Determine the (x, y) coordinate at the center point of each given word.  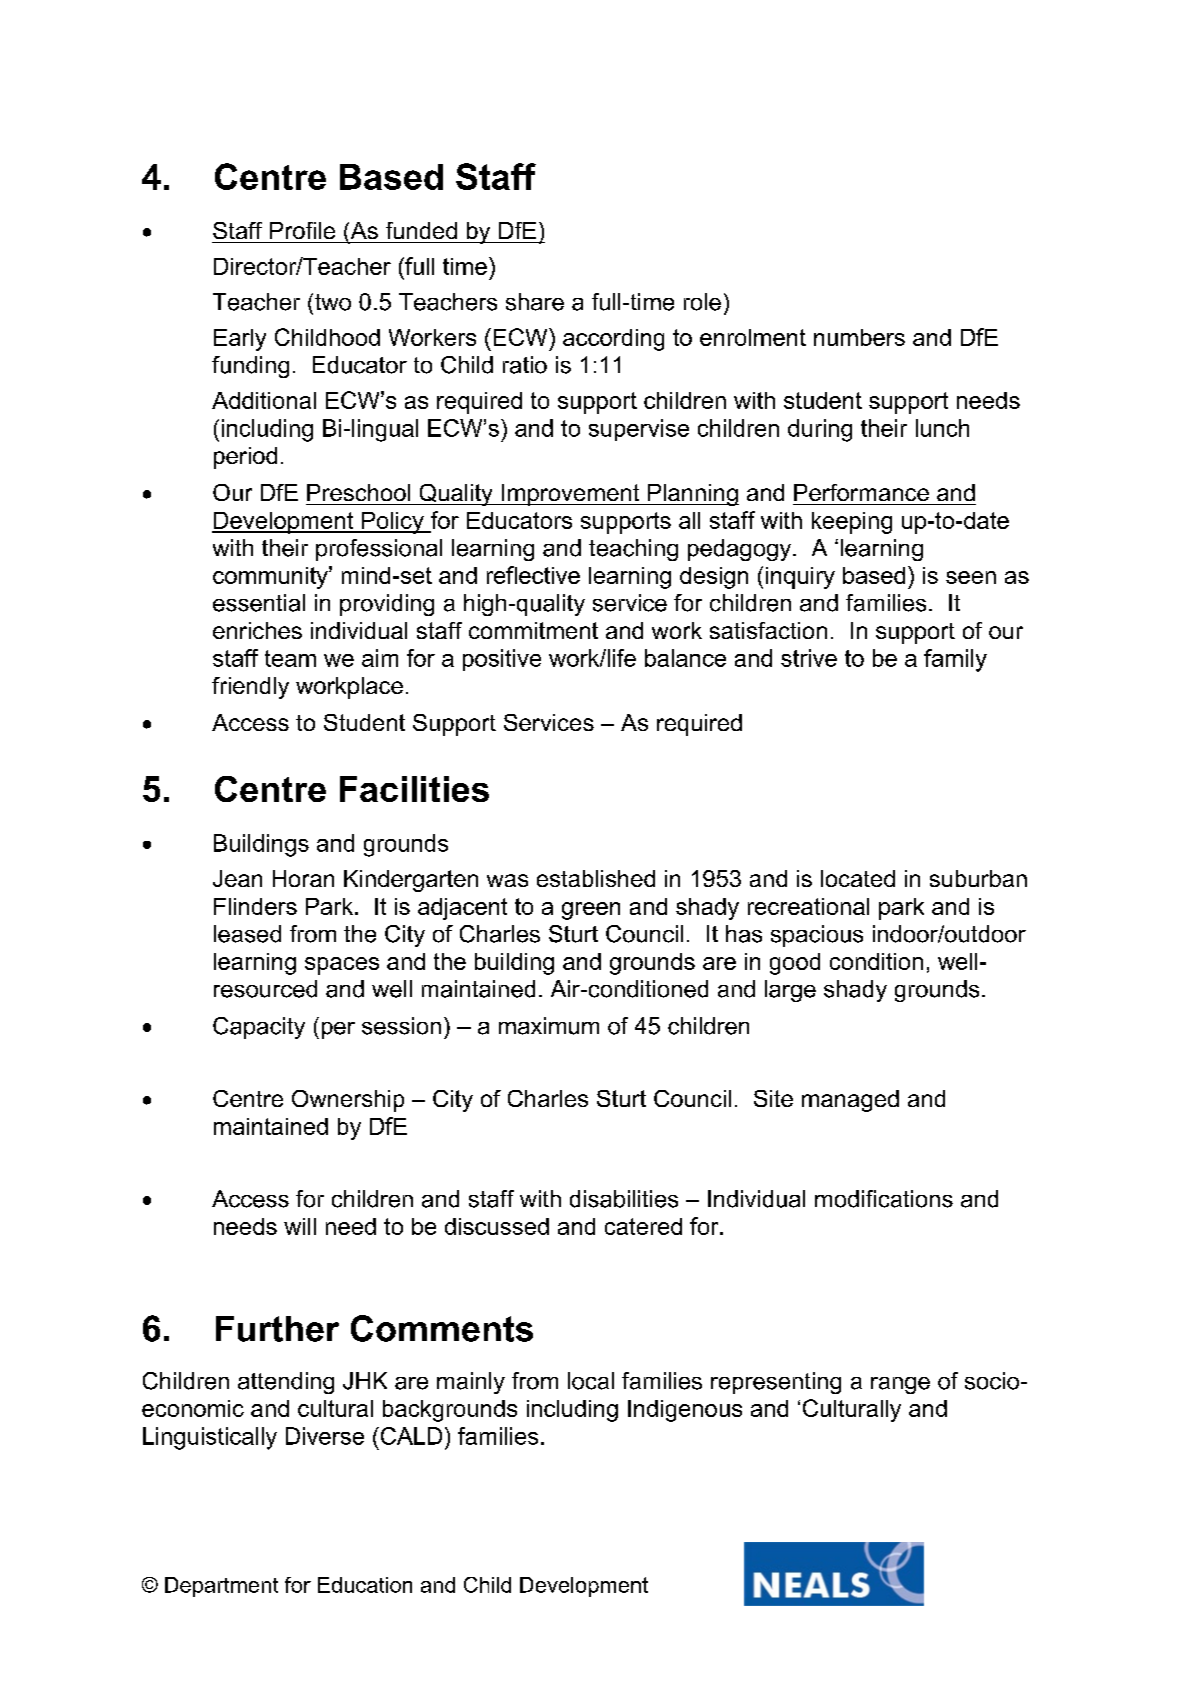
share (535, 302)
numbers (859, 337)
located (858, 878)
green (591, 911)
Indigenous (685, 1411)
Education (365, 1585)
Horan (303, 878)
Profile (302, 230)
